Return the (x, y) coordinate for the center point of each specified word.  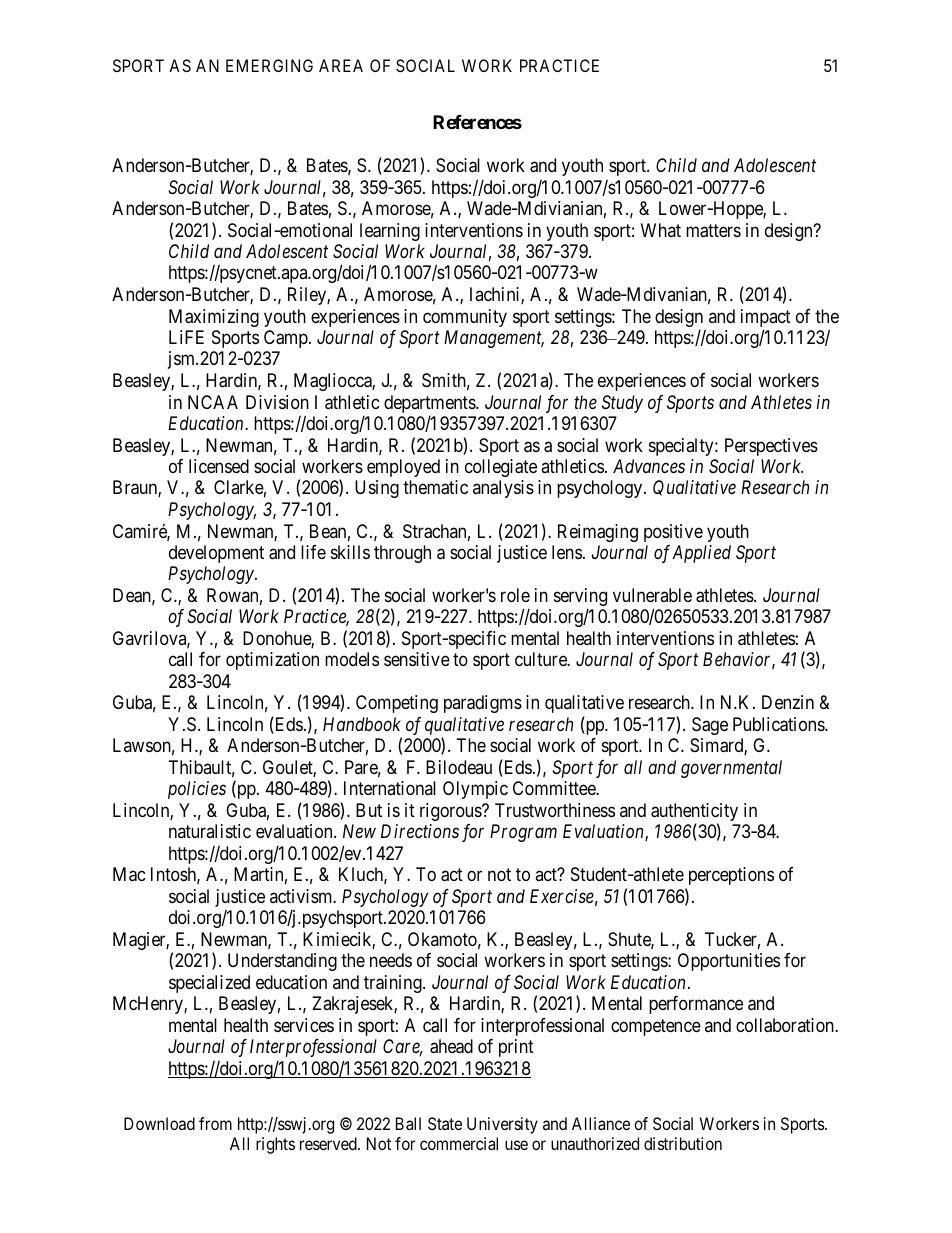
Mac (129, 874)
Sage (710, 726)
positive (673, 533)
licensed (219, 466)
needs (391, 960)
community (465, 318)
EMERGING (269, 65)
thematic (435, 487)
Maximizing (214, 318)
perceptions (731, 876)
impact (766, 319)
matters (713, 231)
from (215, 1123)
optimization (272, 661)
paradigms (483, 704)
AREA (341, 65)
